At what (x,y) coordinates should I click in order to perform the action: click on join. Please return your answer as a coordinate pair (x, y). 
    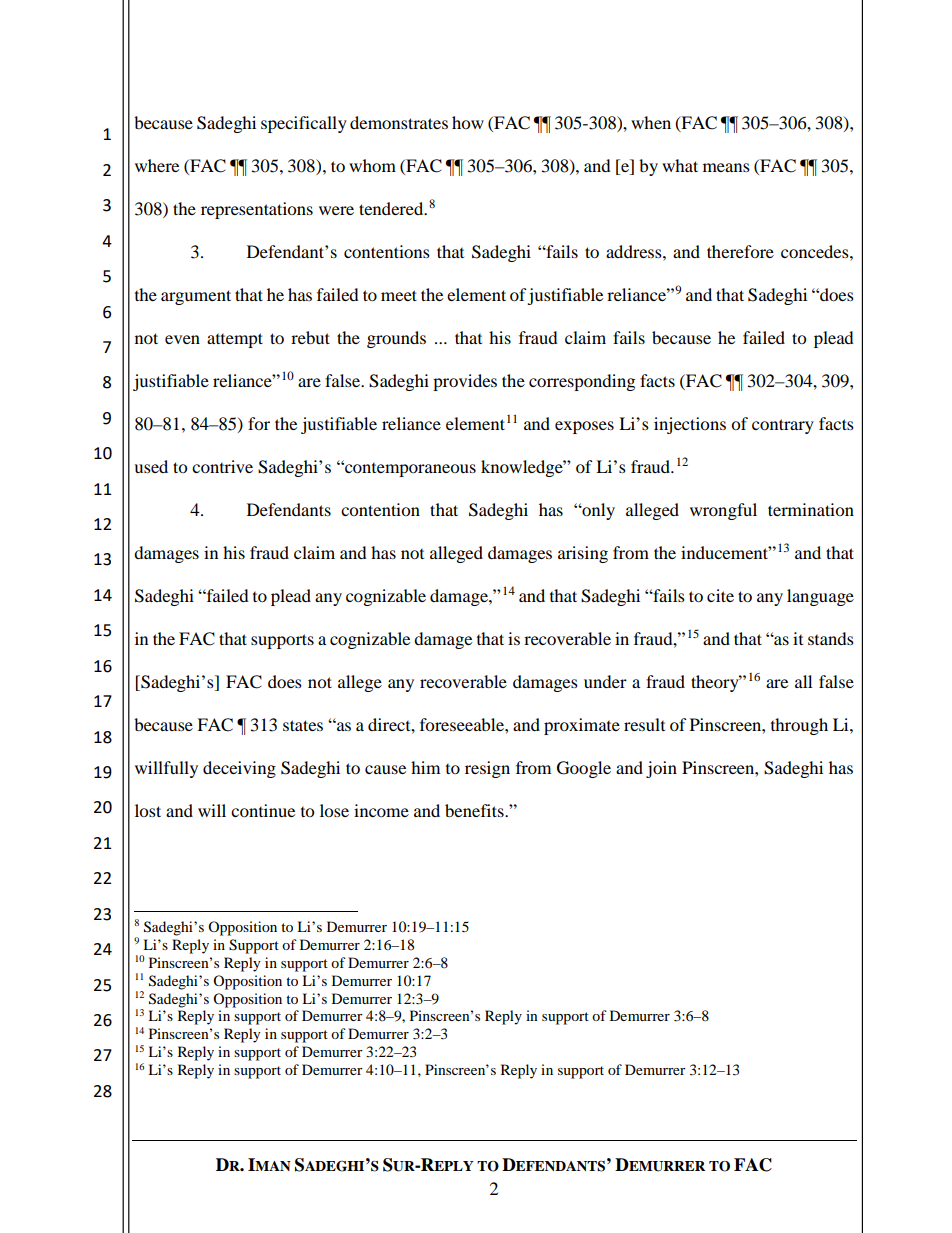
    Looking at the image, I should click on (661, 769).
